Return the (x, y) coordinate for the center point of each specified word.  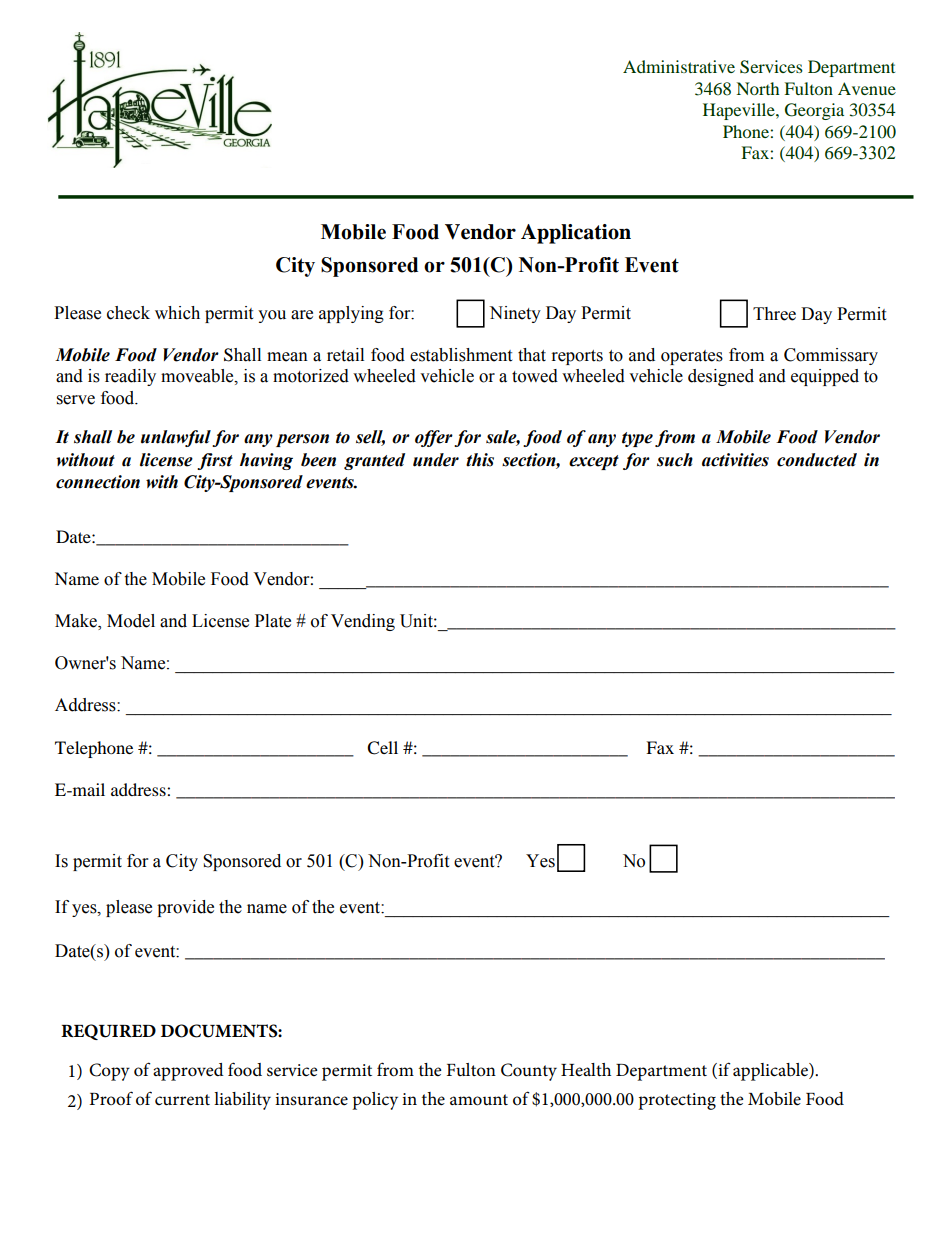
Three (774, 314)
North (757, 88)
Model (131, 621)
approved (188, 1072)
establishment (461, 355)
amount (479, 1100)
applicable (771, 1072)
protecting (677, 1101)
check (128, 313)
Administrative (679, 66)
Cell (382, 748)
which (177, 313)
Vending (363, 622)
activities (735, 460)
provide (185, 908)
